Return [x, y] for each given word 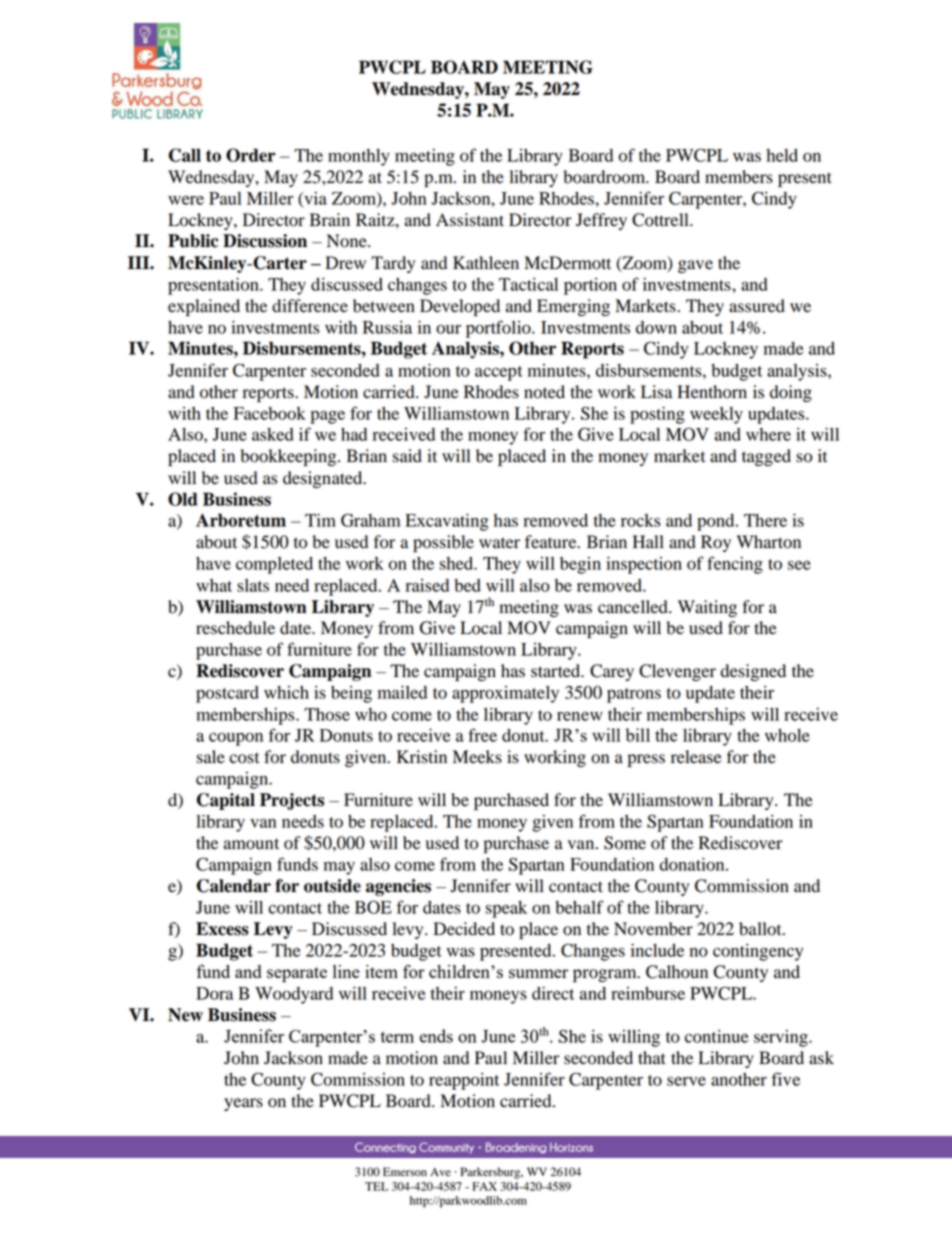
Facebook [270, 413]
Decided [464, 929]
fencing [735, 565]
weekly [716, 415]
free [482, 735]
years [243, 1104]
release [696, 757]
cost [244, 758]
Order [251, 155]
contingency [758, 952]
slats [253, 585]
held [782, 155]
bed [467, 585]
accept [499, 373]
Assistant [470, 220]
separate [297, 975]
